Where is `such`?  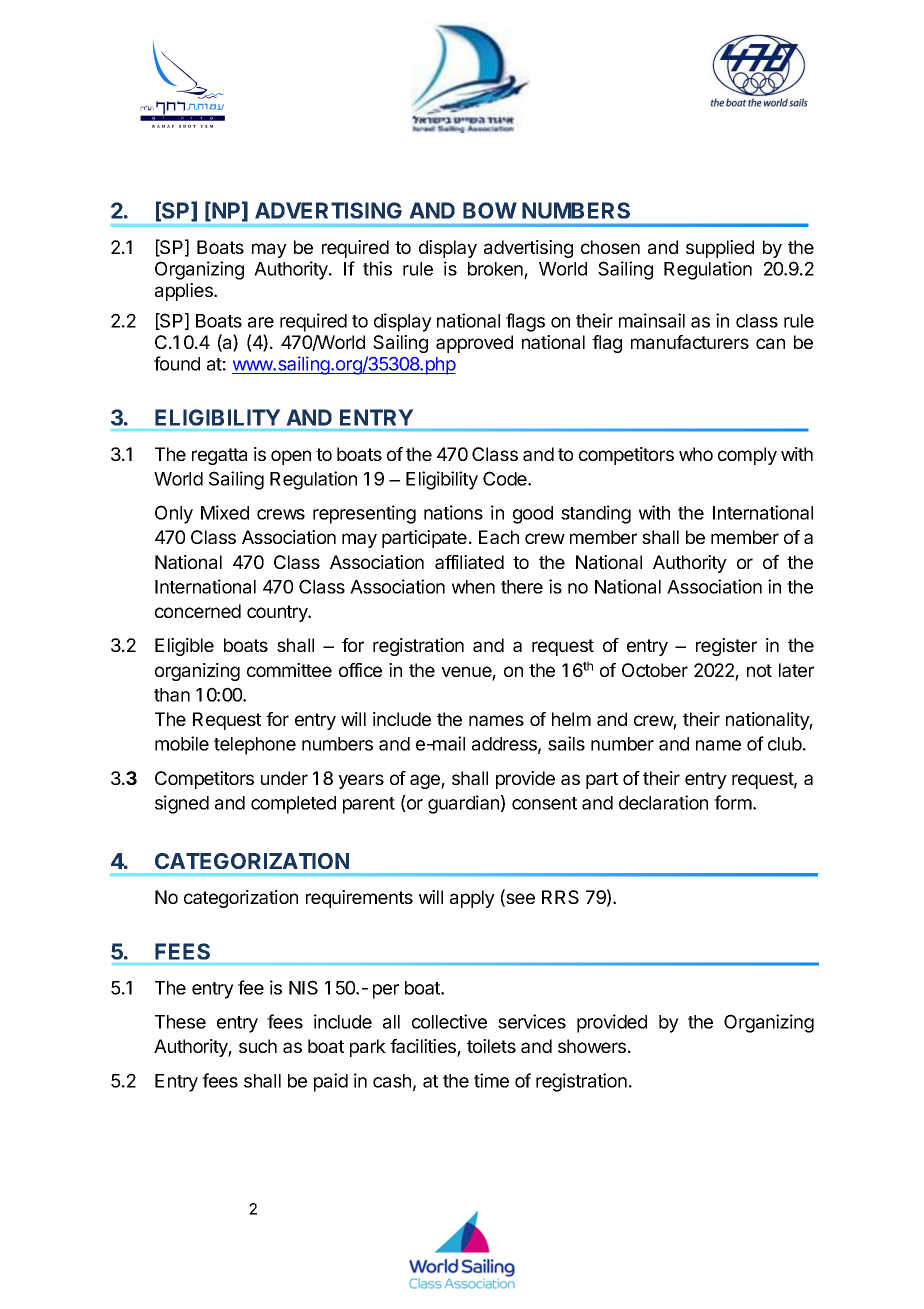
such is located at coordinates (258, 1046).
